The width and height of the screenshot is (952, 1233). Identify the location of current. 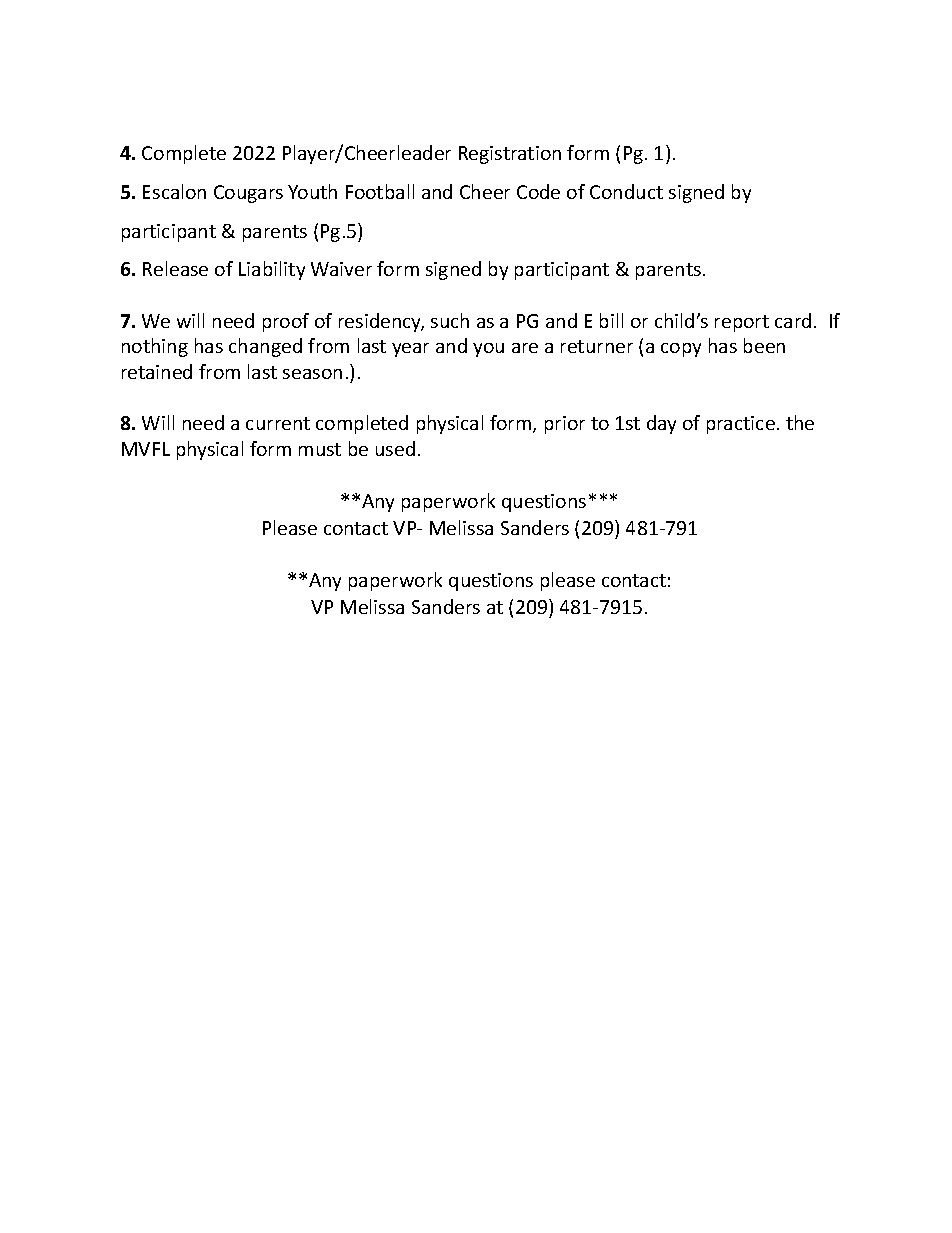
(278, 423).
